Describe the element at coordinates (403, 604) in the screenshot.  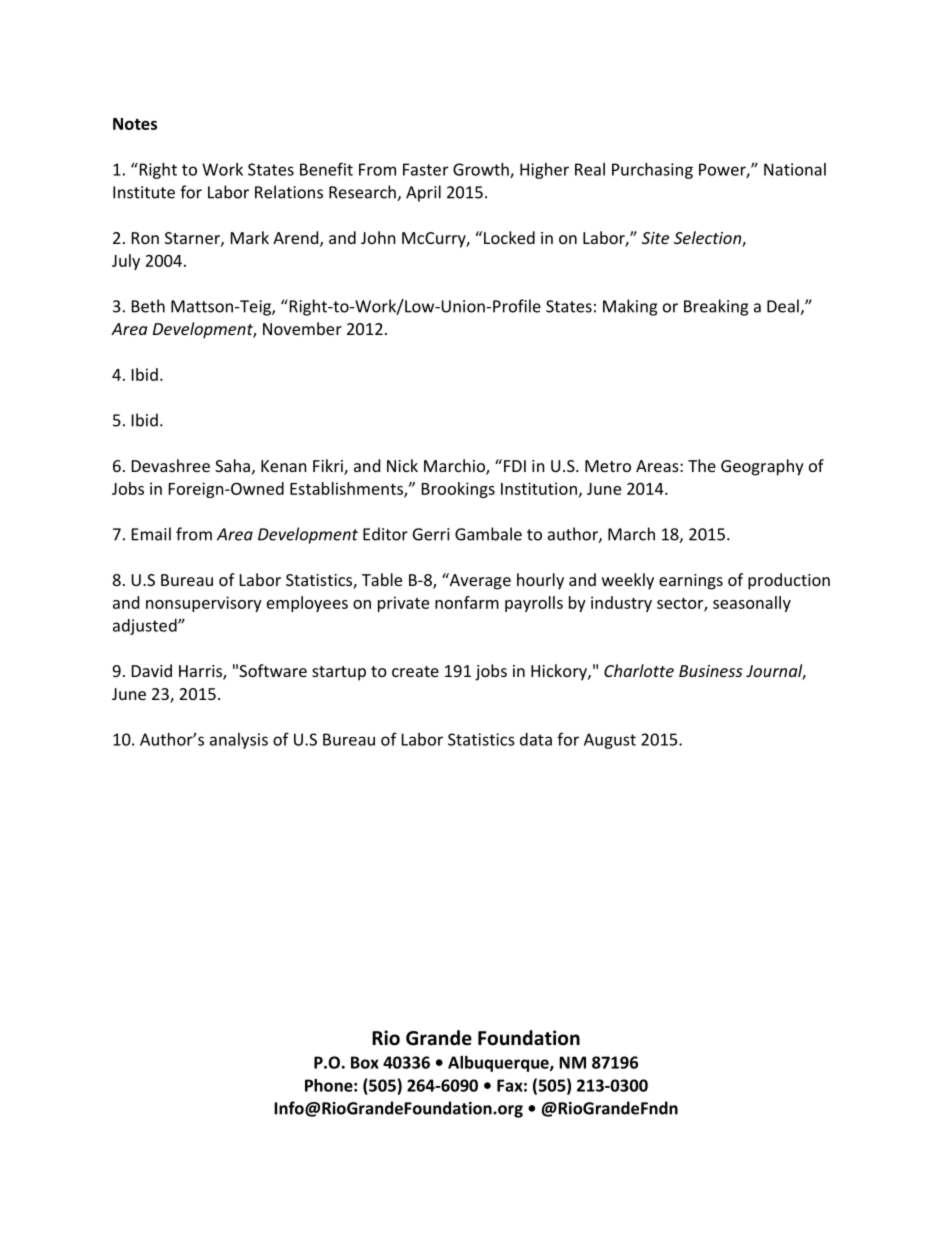
I see `private` at that location.
